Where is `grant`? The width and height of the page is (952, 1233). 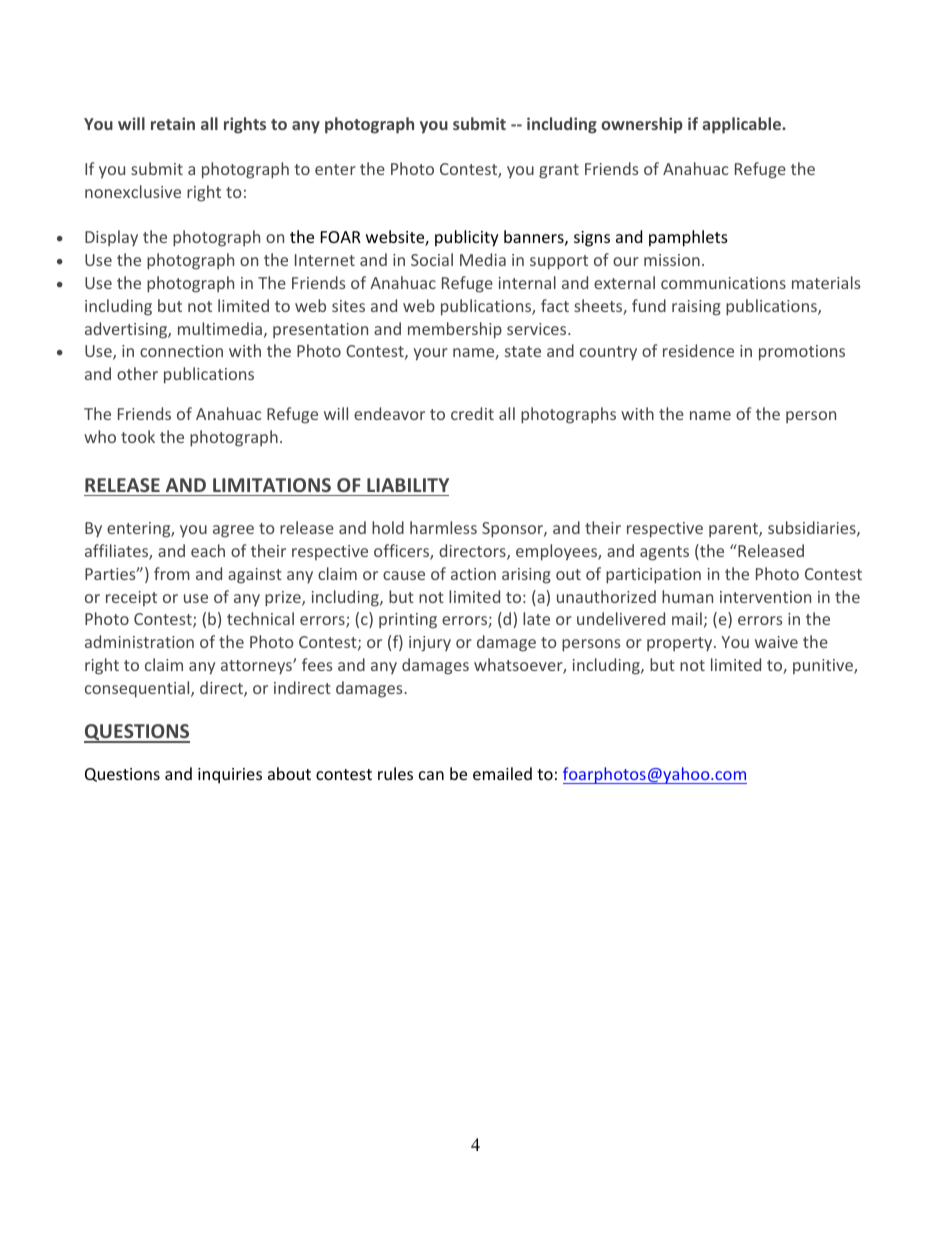
grant is located at coordinates (559, 171).
